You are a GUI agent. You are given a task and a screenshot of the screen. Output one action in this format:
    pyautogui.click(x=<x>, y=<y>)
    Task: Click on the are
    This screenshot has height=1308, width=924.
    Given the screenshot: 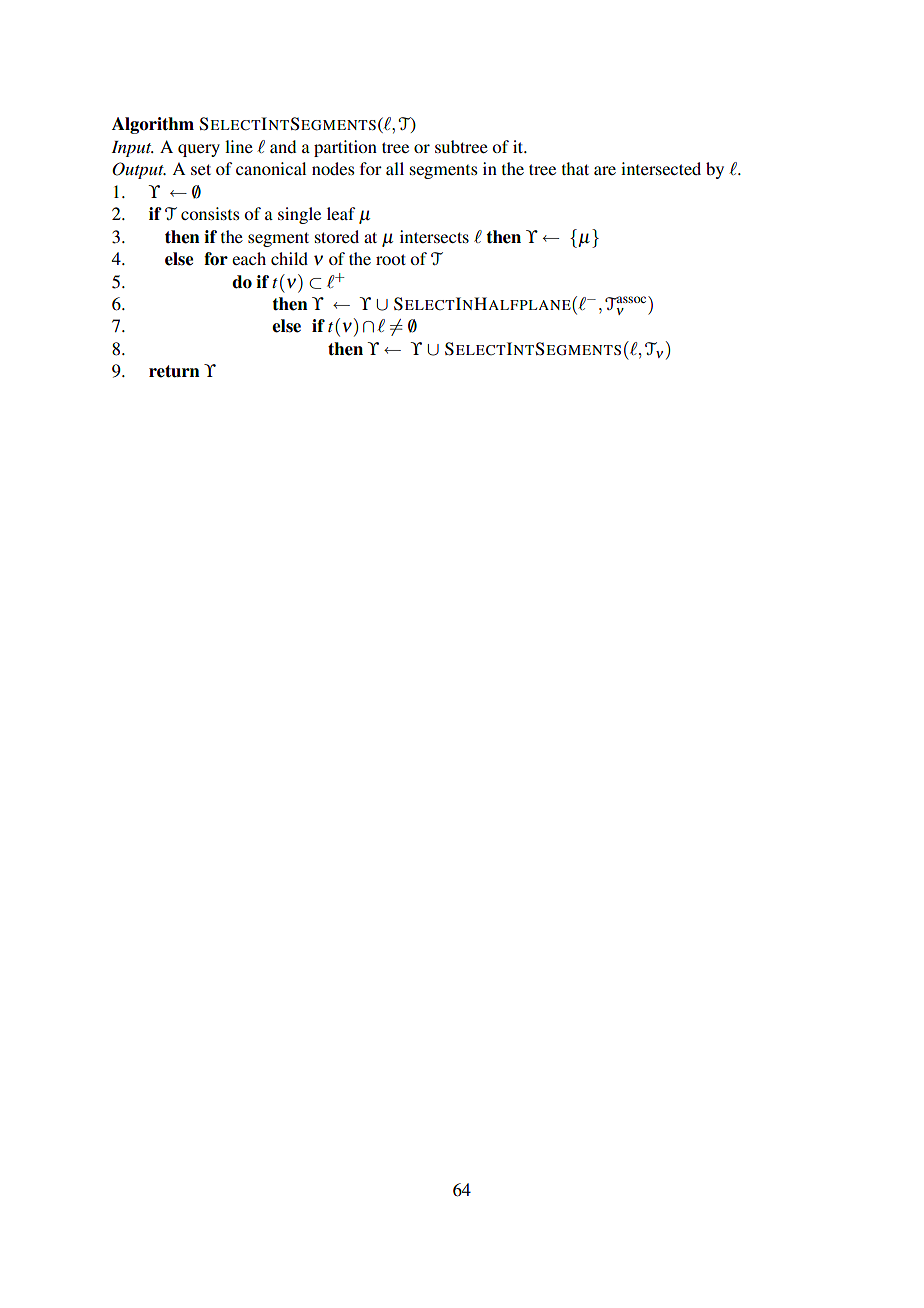 What is the action you would take?
    pyautogui.click(x=605, y=170)
